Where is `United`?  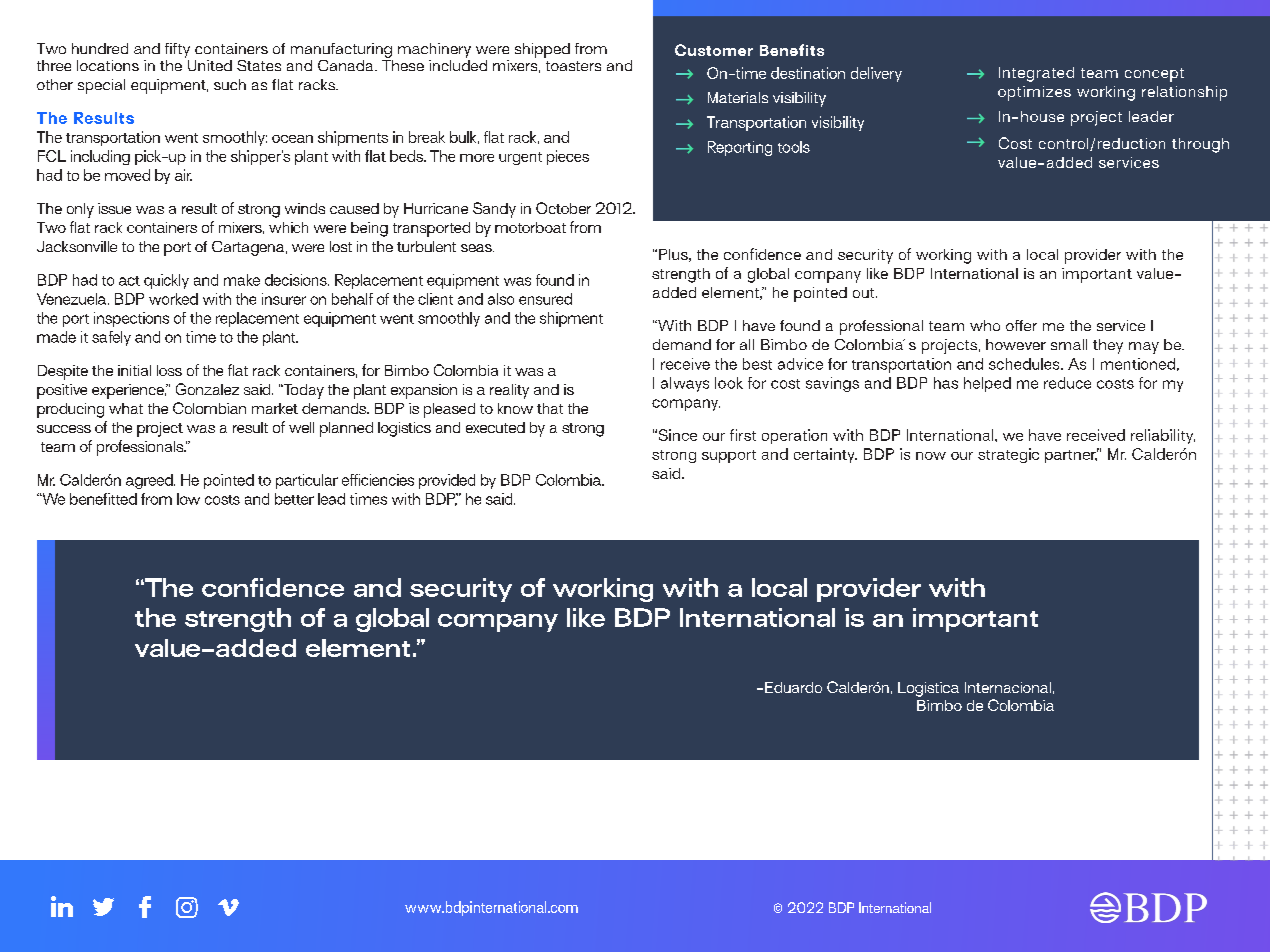 United is located at coordinates (208, 64).
